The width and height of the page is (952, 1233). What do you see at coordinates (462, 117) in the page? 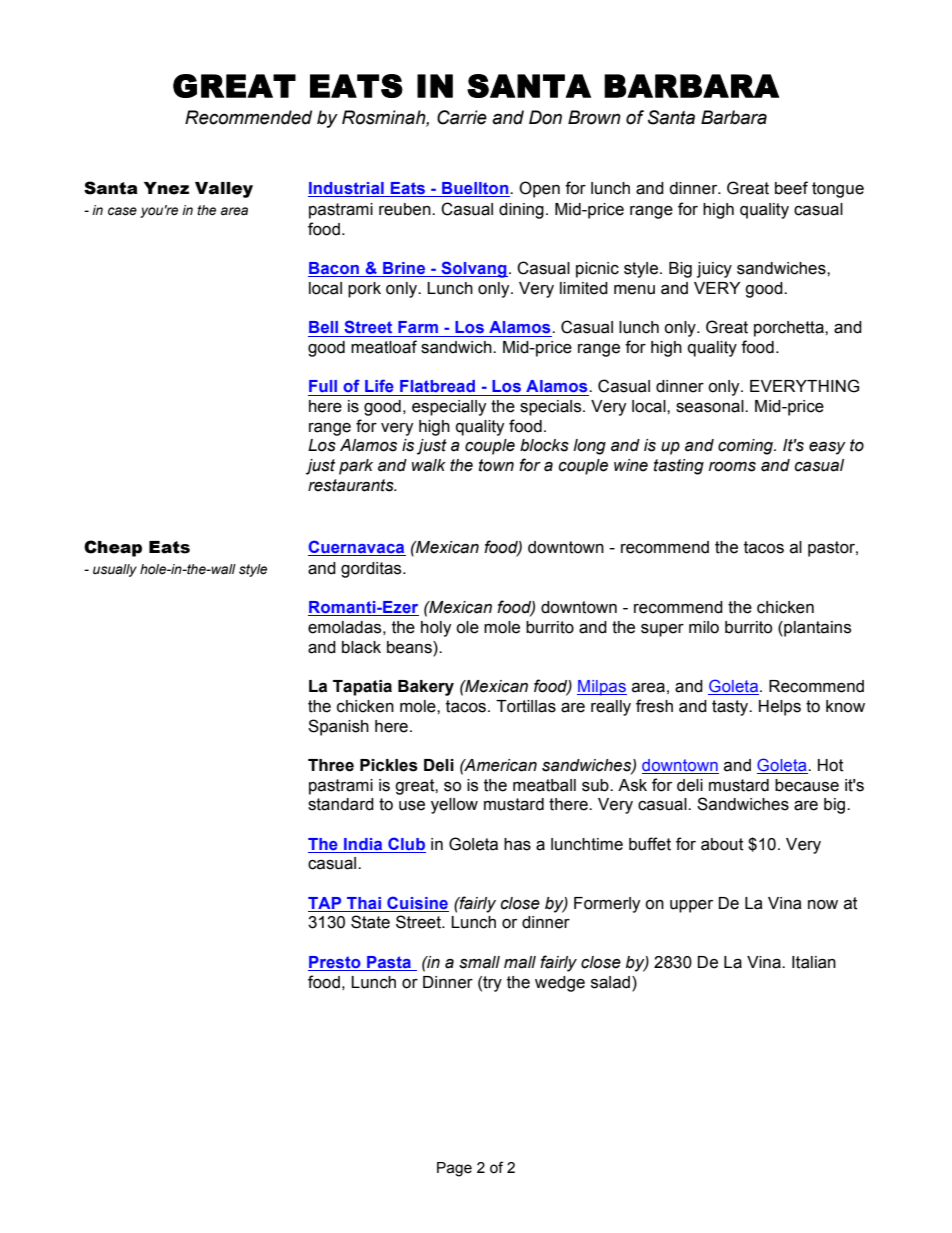
I see `Carrie` at bounding box center [462, 117].
